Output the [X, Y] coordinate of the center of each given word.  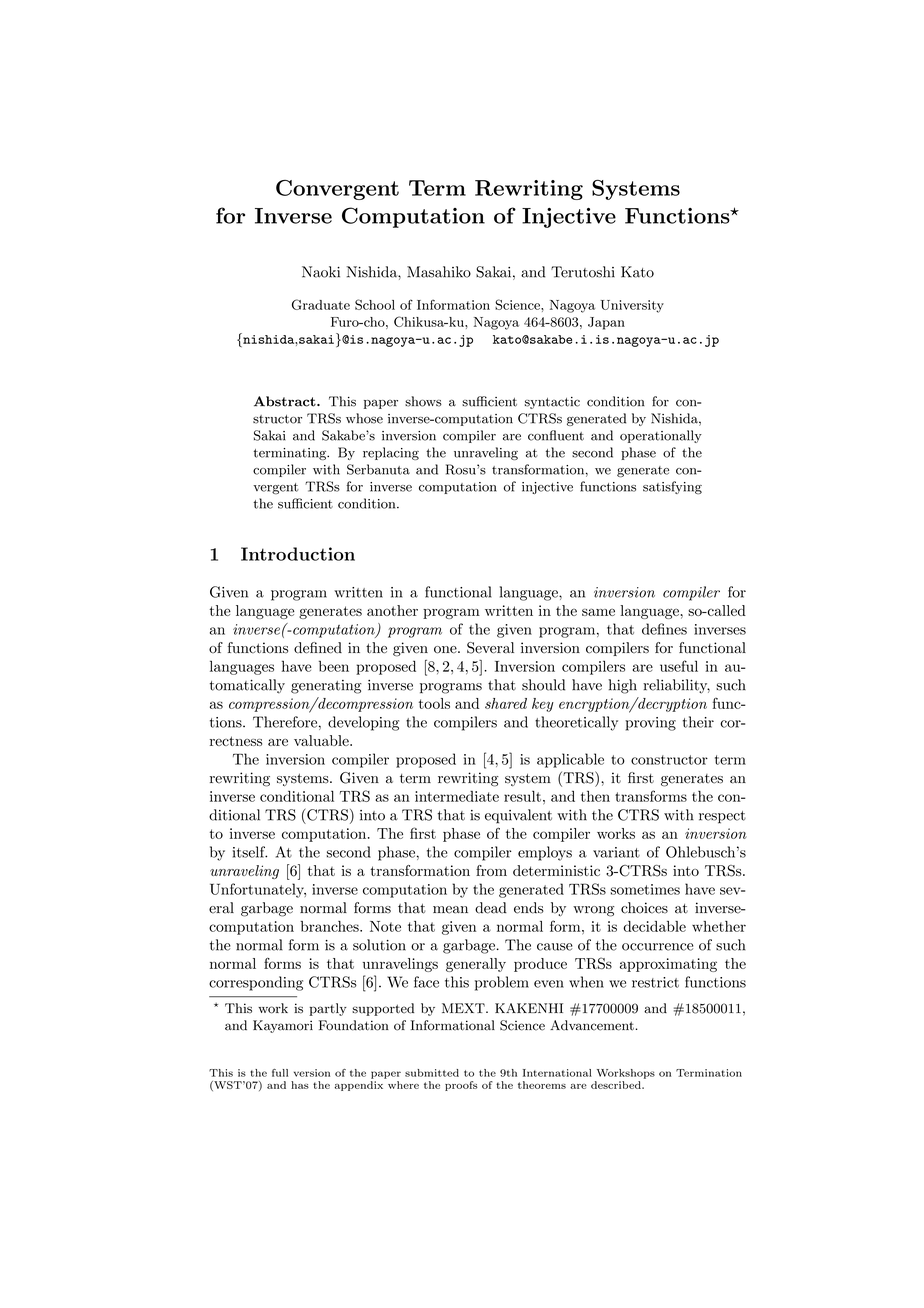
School [375, 304]
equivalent [518, 816]
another [392, 610]
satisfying [672, 488]
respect [722, 817]
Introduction [298, 554]
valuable [322, 740]
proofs [461, 1086]
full [280, 1073]
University [632, 306]
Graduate [321, 304]
